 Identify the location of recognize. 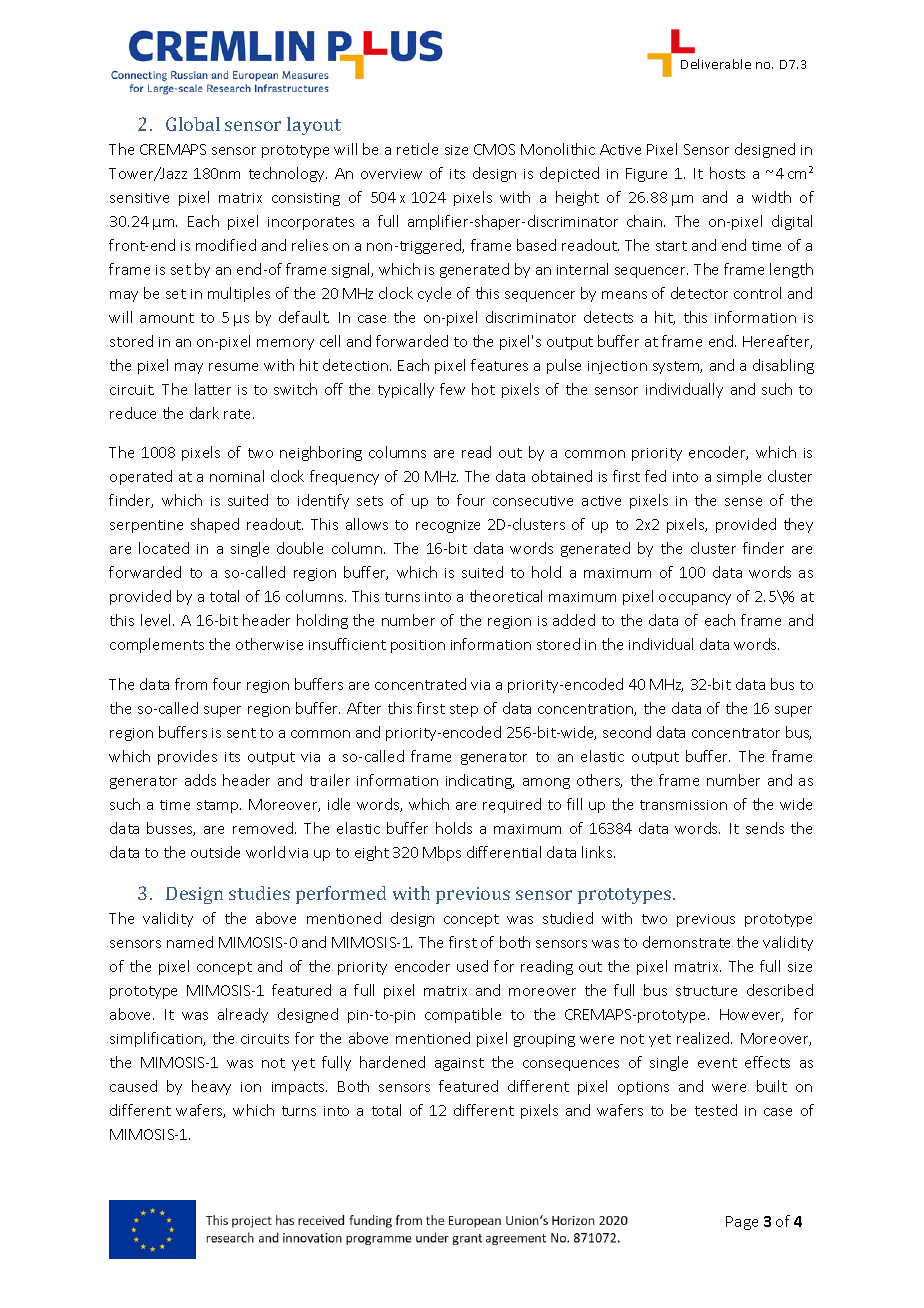
(448, 526).
